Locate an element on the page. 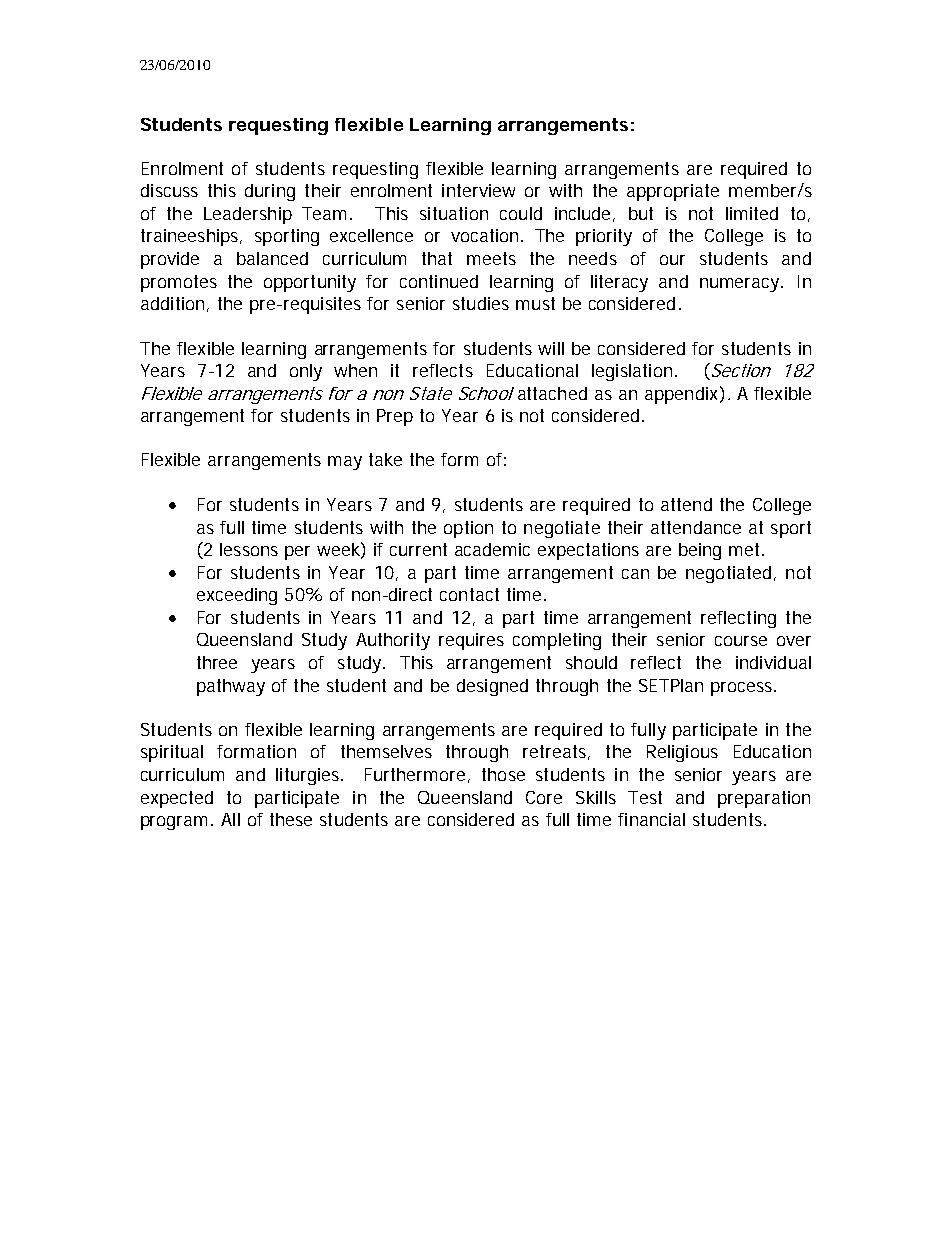 Image resolution: width=952 pixels, height=1233 pixels. met is located at coordinates (746, 549).
